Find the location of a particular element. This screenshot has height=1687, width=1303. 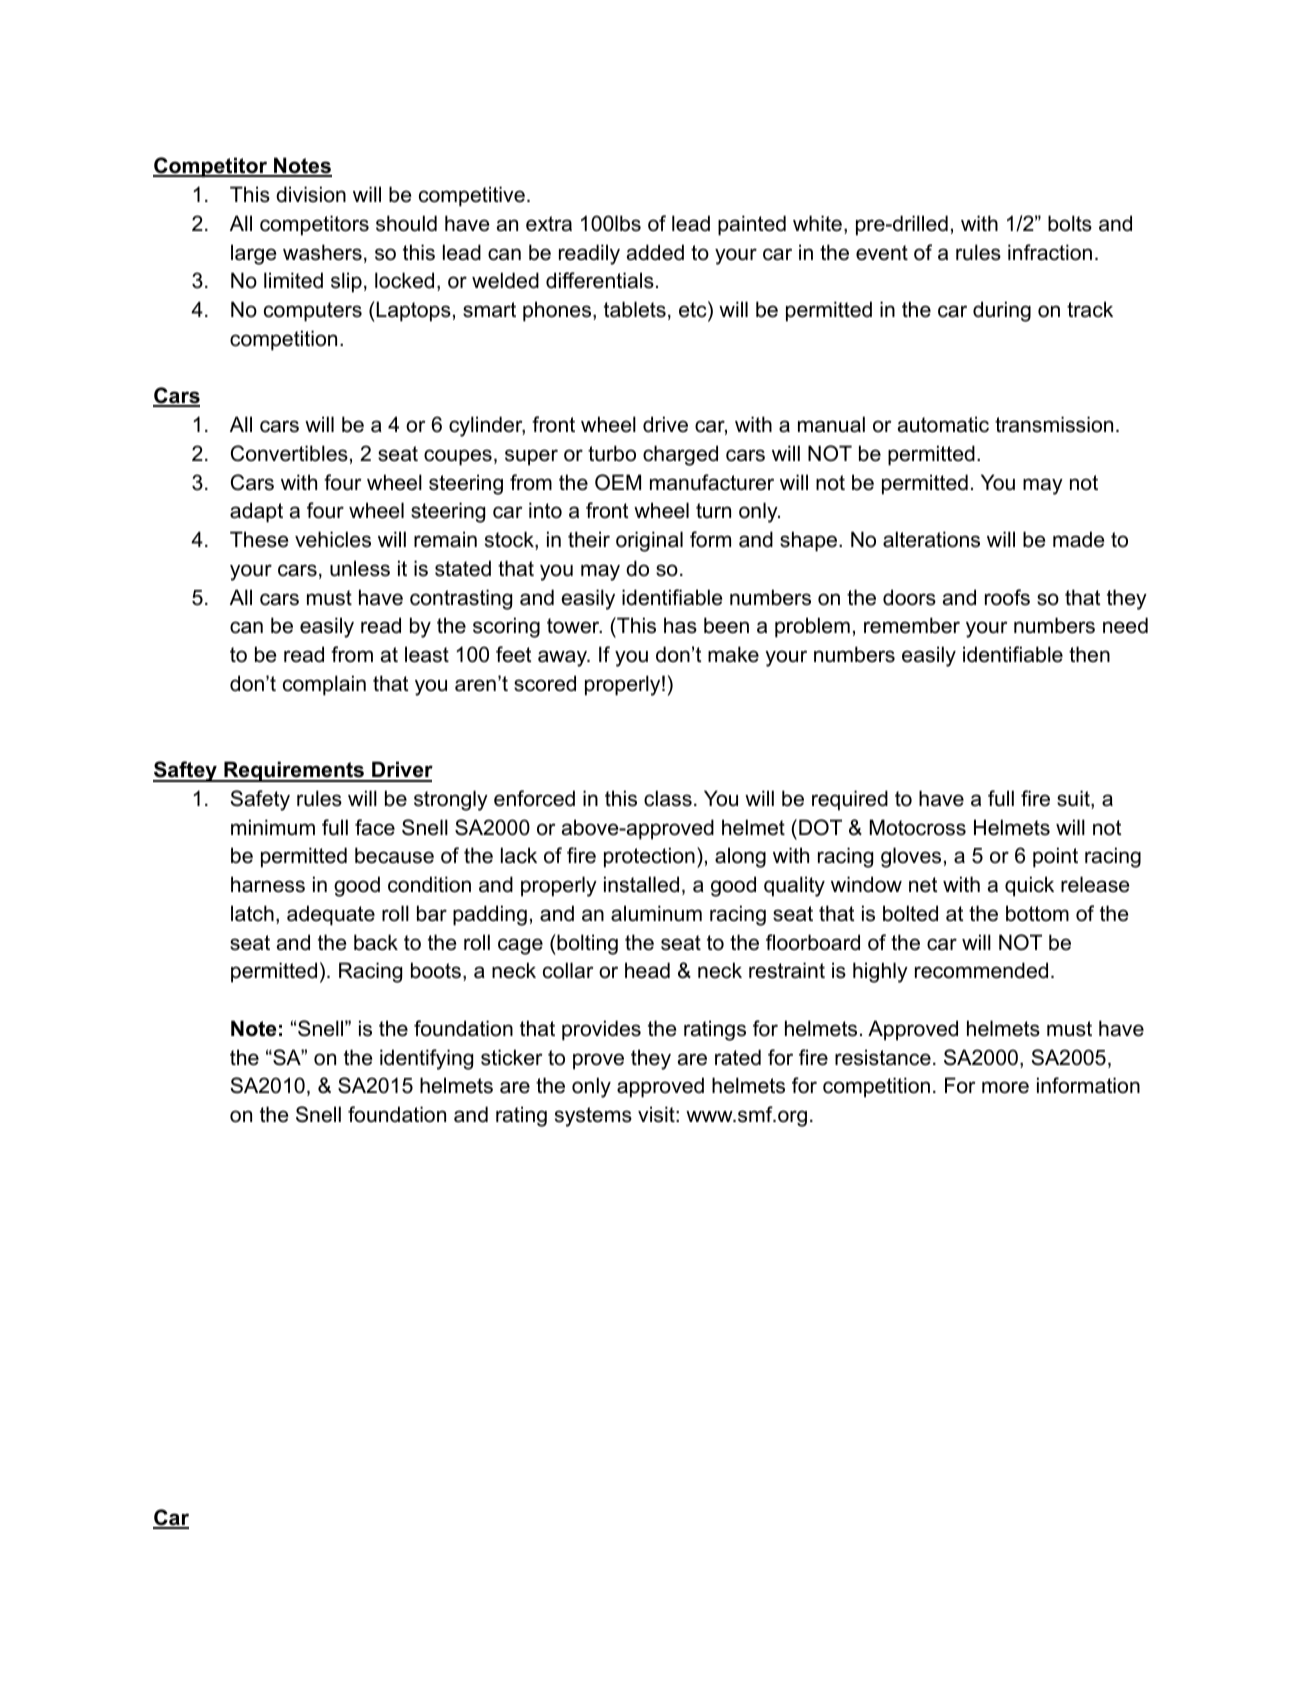

systems is located at coordinates (593, 1117).
